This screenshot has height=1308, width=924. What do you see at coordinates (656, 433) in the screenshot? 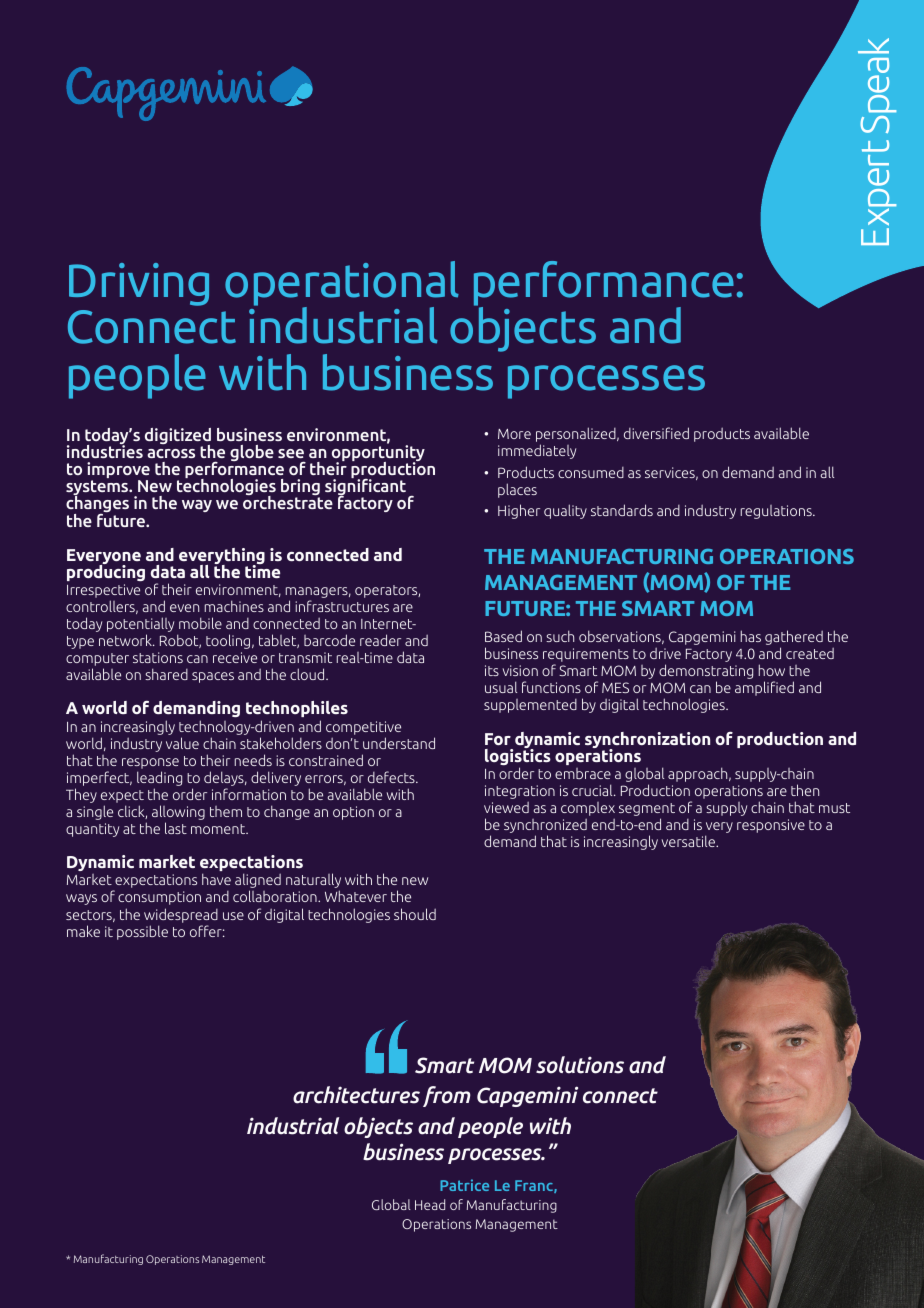
I see `diversified` at bounding box center [656, 433].
